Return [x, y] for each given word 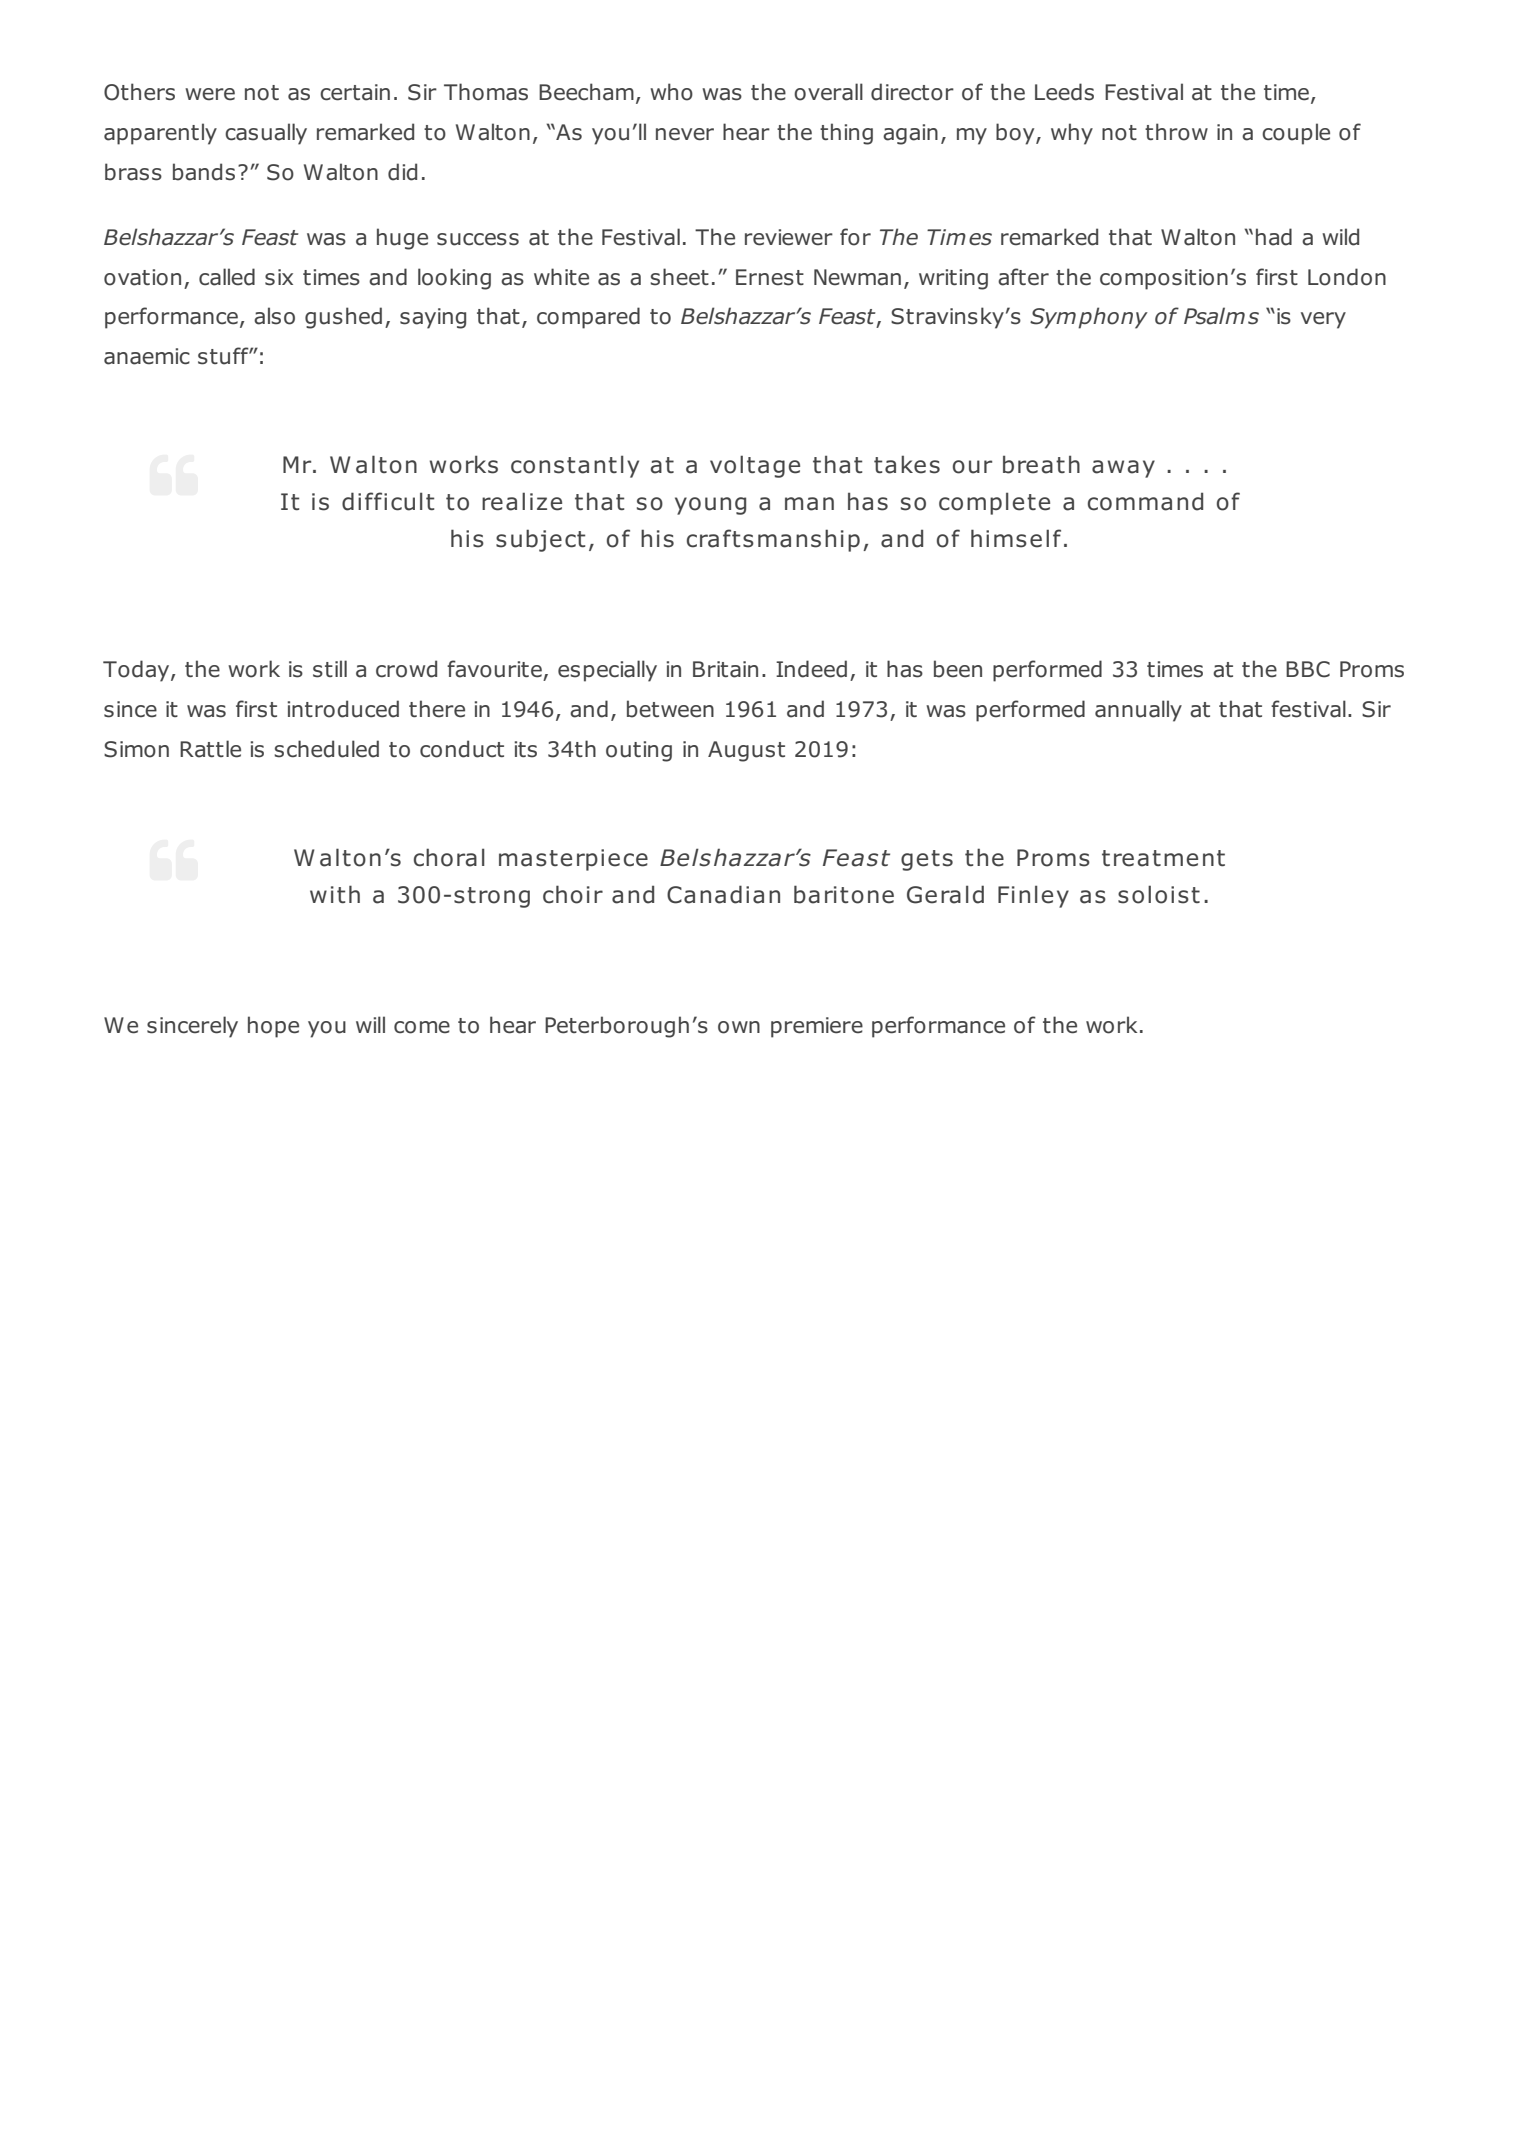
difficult [388, 501]
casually [266, 134]
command [1145, 501]
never [685, 134]
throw [1176, 132]
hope [273, 1027]
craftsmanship [773, 540]
